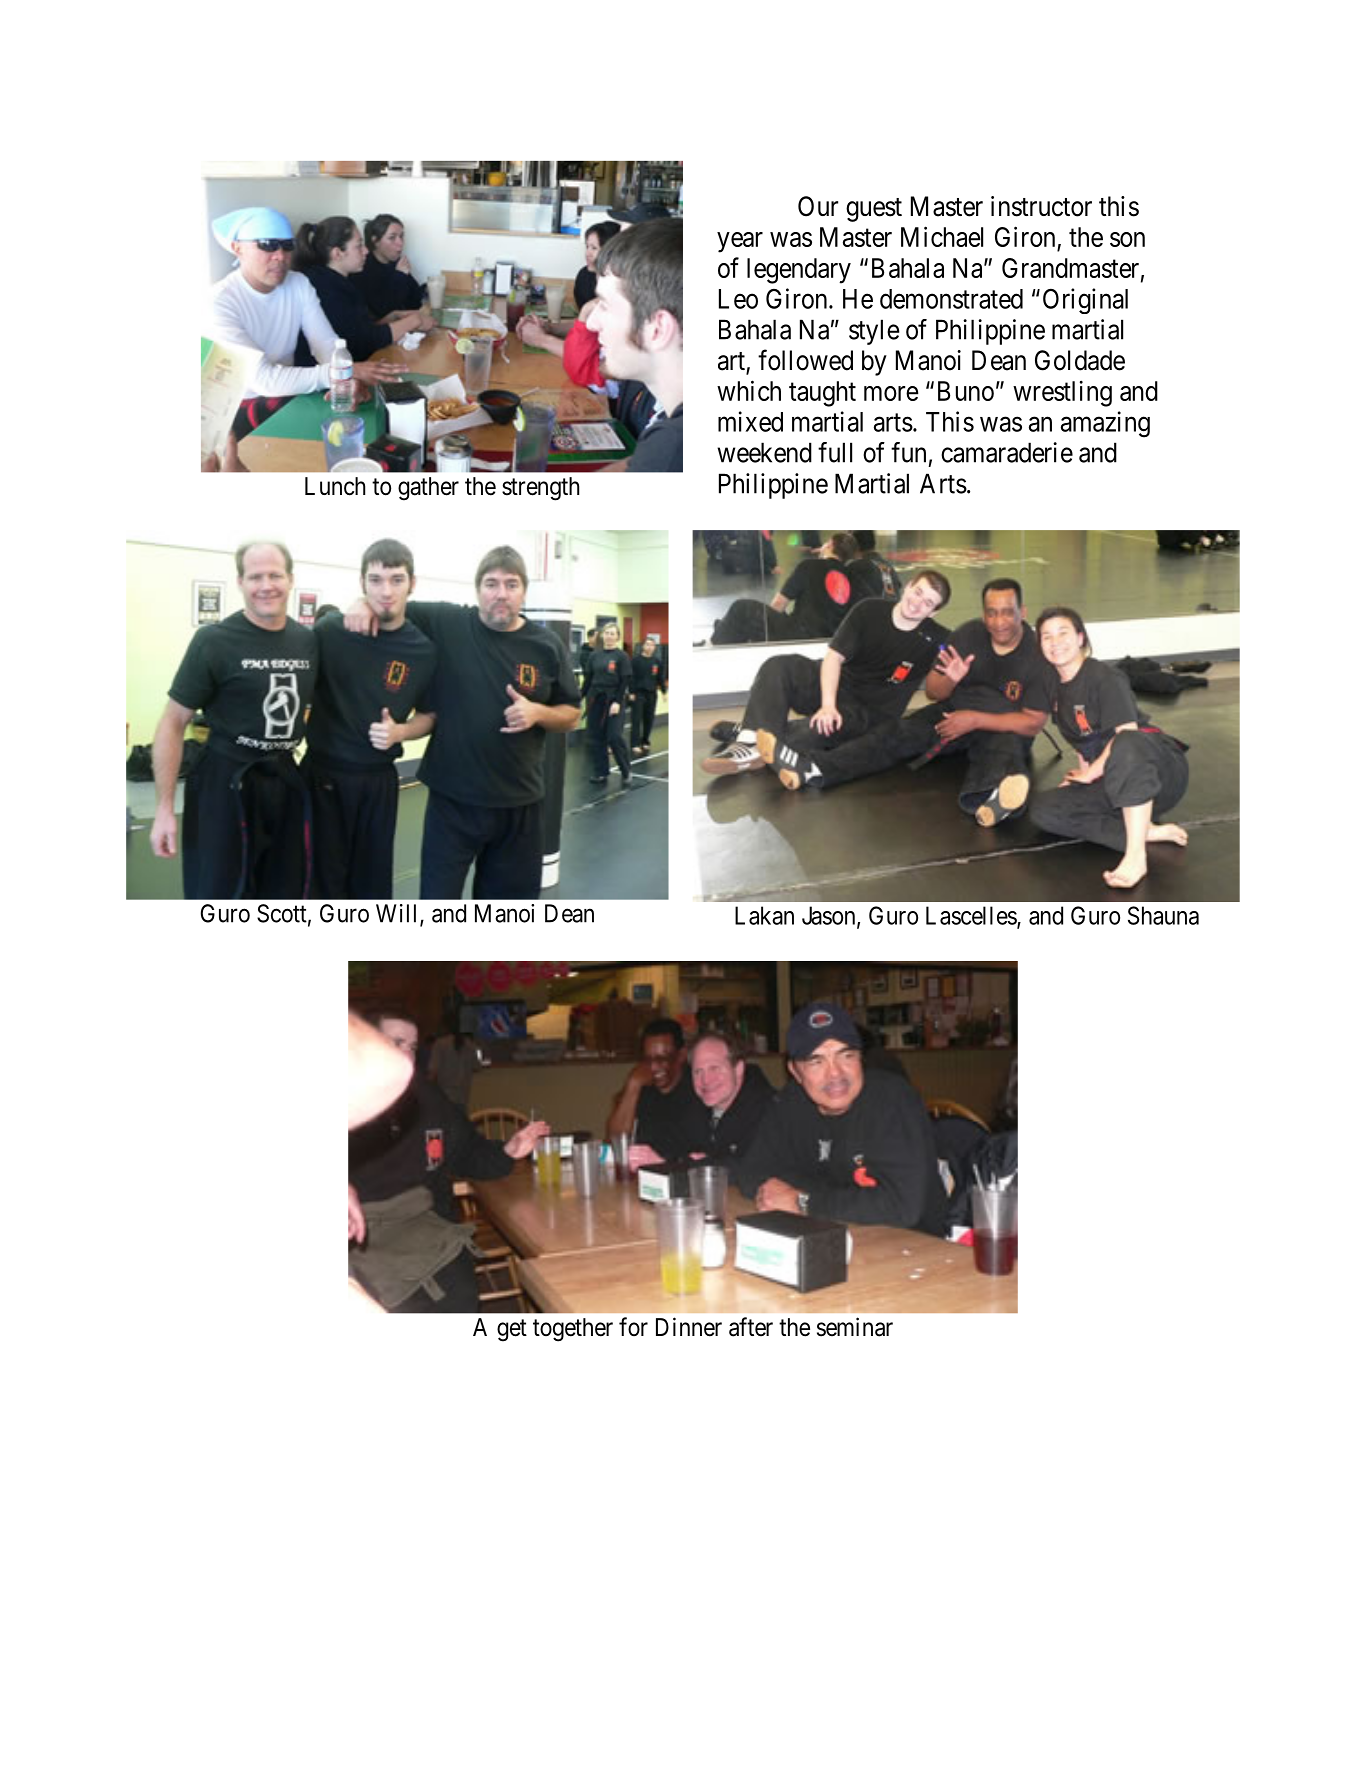 Image resolution: width=1366 pixels, height=1767 pixels. What do you see at coordinates (573, 1330) in the image?
I see `together` at bounding box center [573, 1330].
